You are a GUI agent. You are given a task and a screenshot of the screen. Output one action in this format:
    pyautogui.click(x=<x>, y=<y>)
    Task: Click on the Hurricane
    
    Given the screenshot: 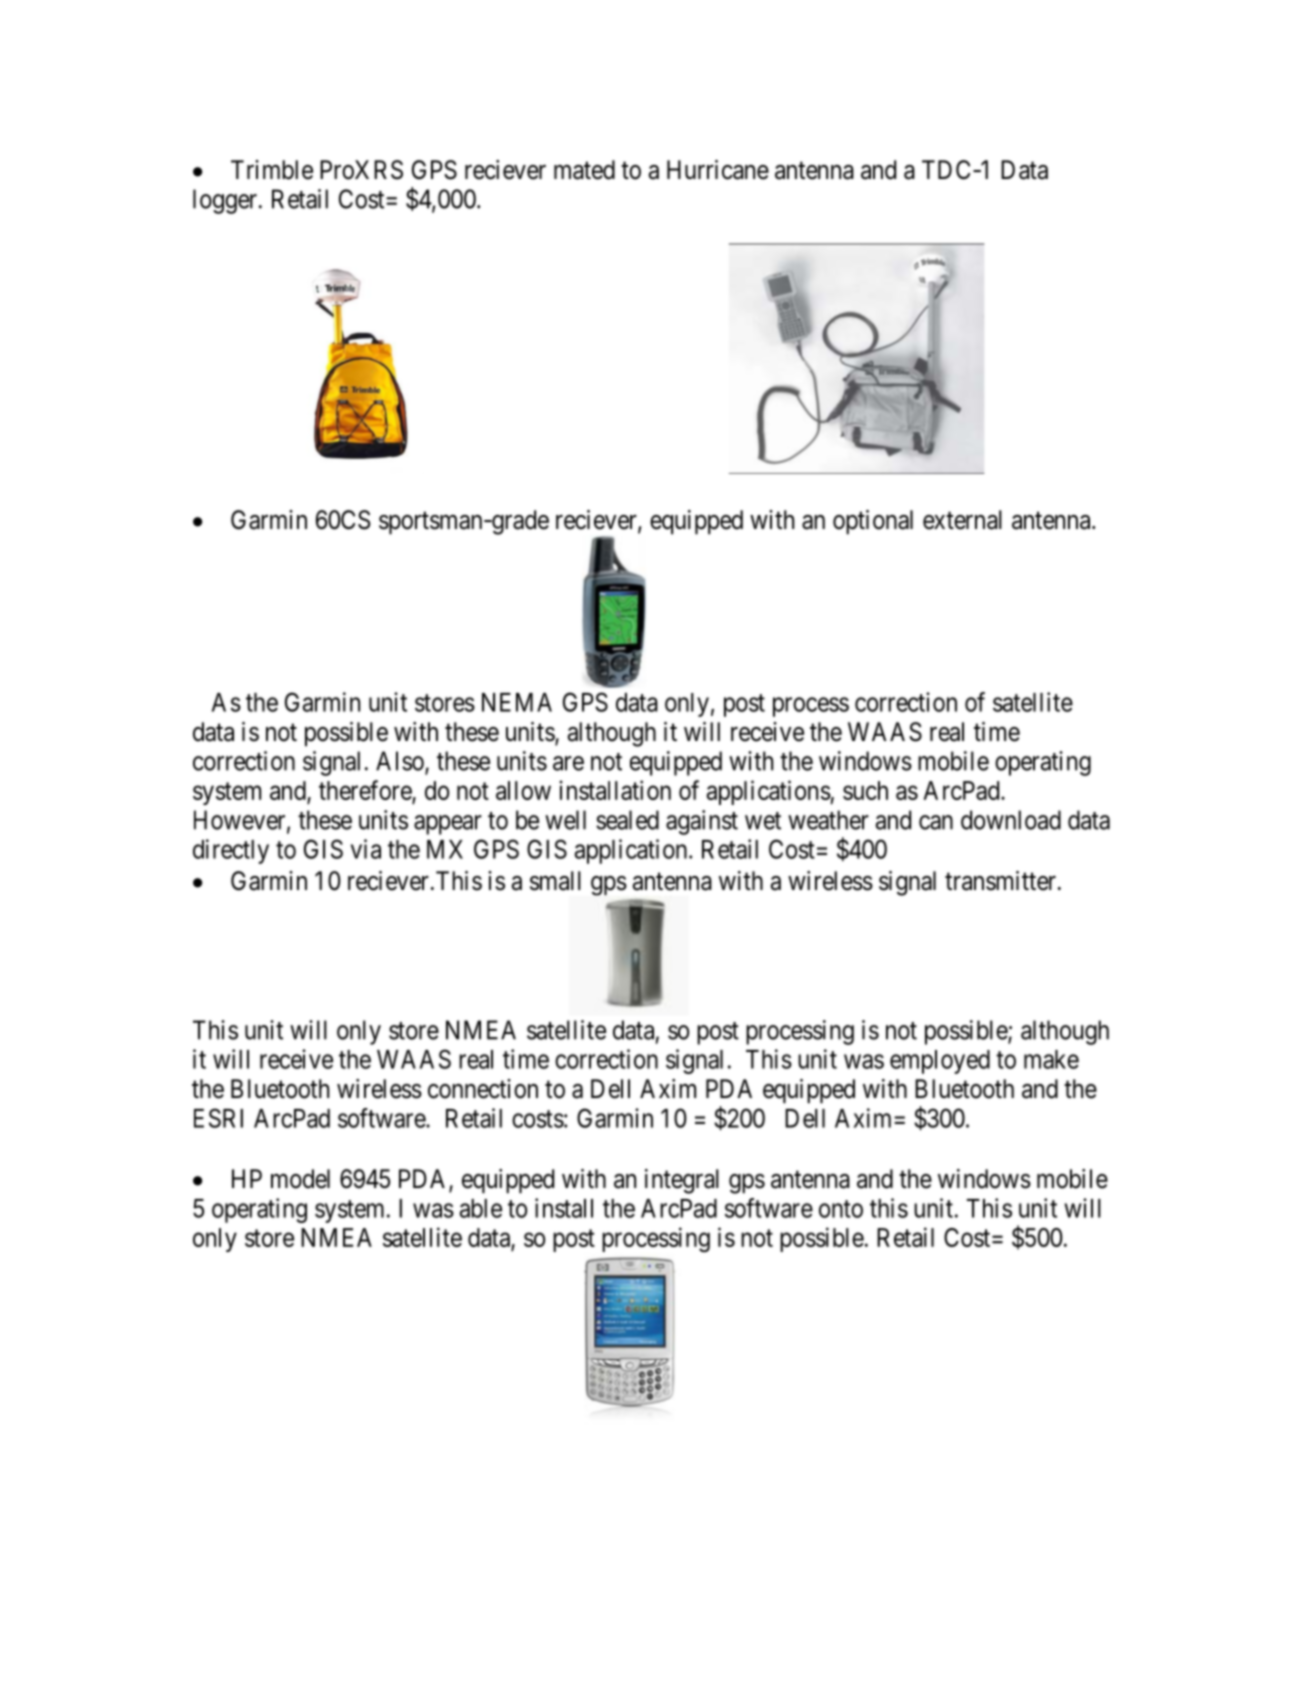 What is the action you would take?
    pyautogui.click(x=718, y=170)
